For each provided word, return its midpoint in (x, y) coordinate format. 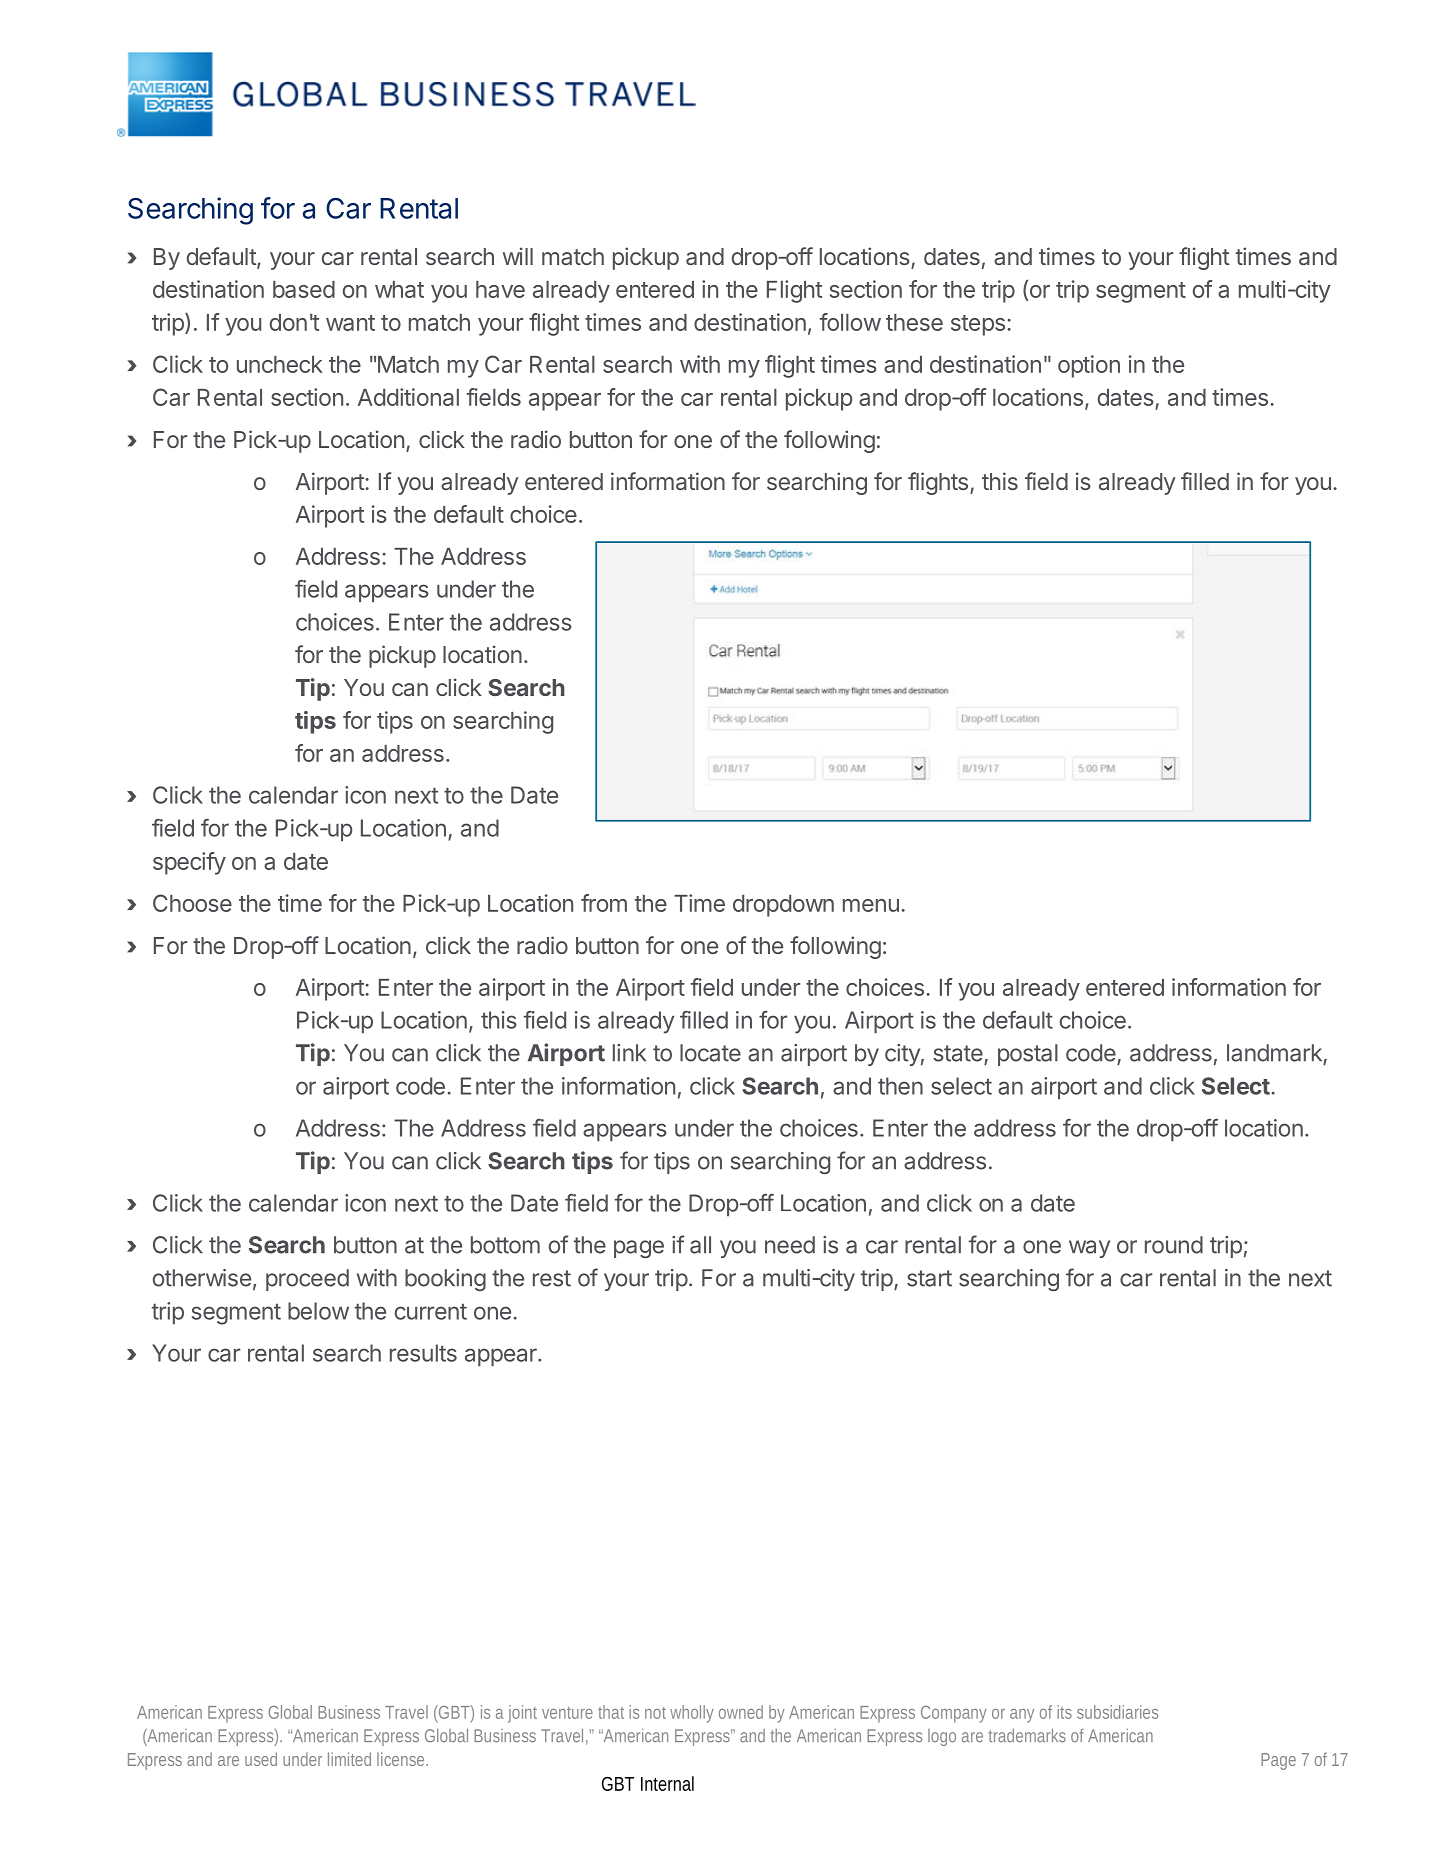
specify (189, 863)
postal (1028, 1055)
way (1089, 1249)
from (604, 903)
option (1089, 366)
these (914, 322)
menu (871, 905)
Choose (192, 903)
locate (710, 1053)
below (318, 1311)
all (700, 1245)
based (304, 289)
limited (349, 1759)
